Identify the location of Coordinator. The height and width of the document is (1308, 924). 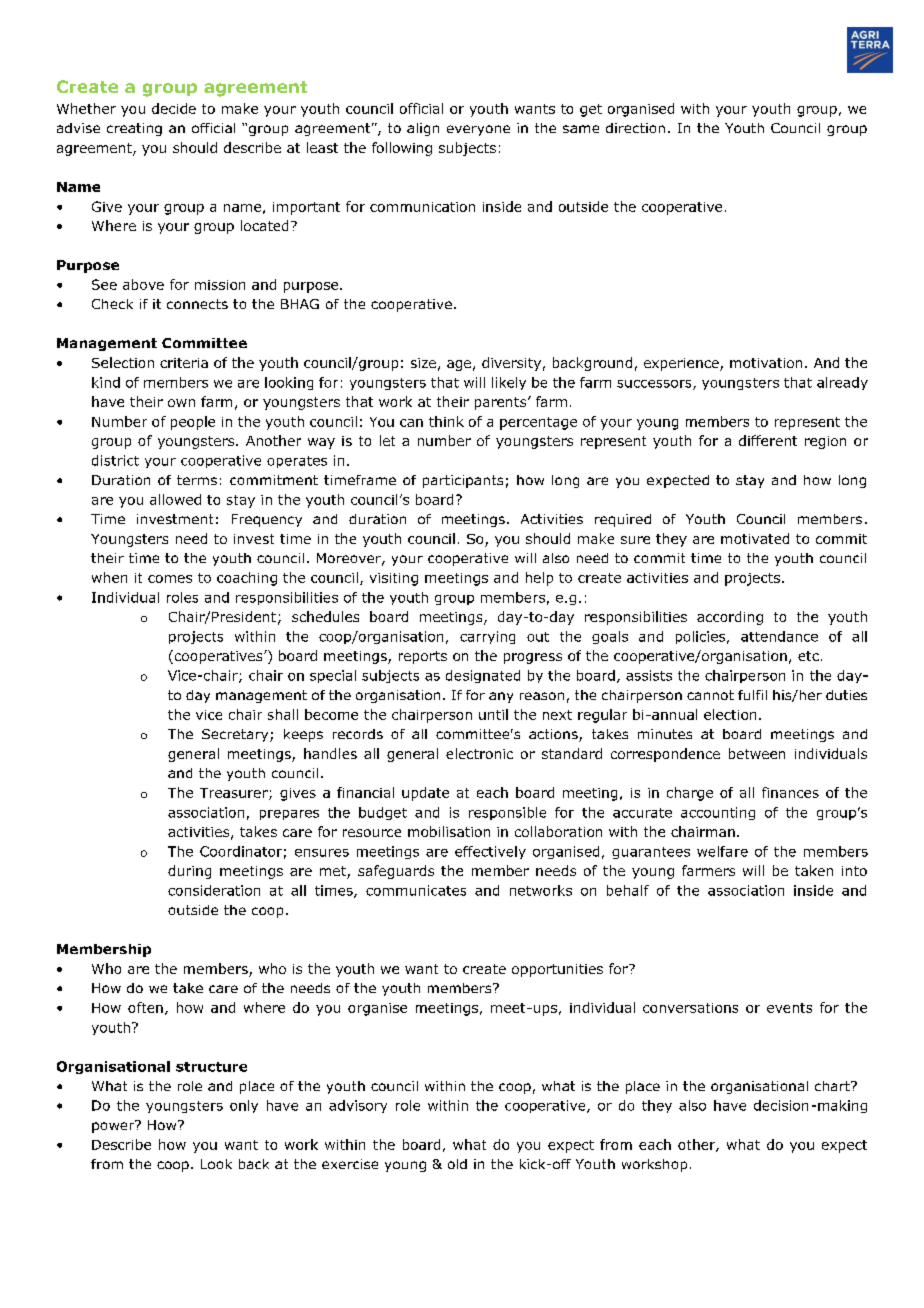
(241, 851).
